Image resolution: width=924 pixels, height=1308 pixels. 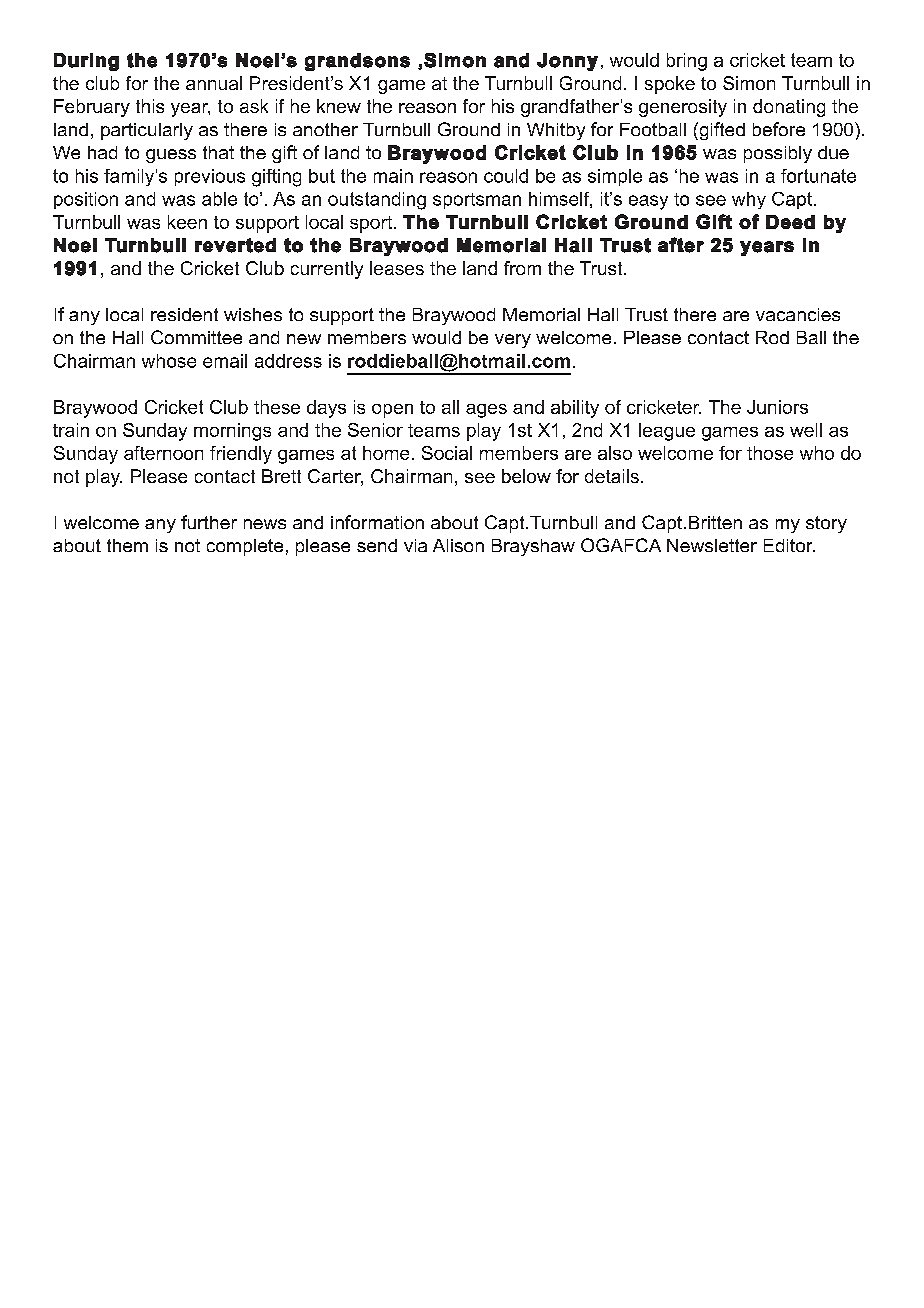 I want to click on Juniors, so click(x=777, y=407).
